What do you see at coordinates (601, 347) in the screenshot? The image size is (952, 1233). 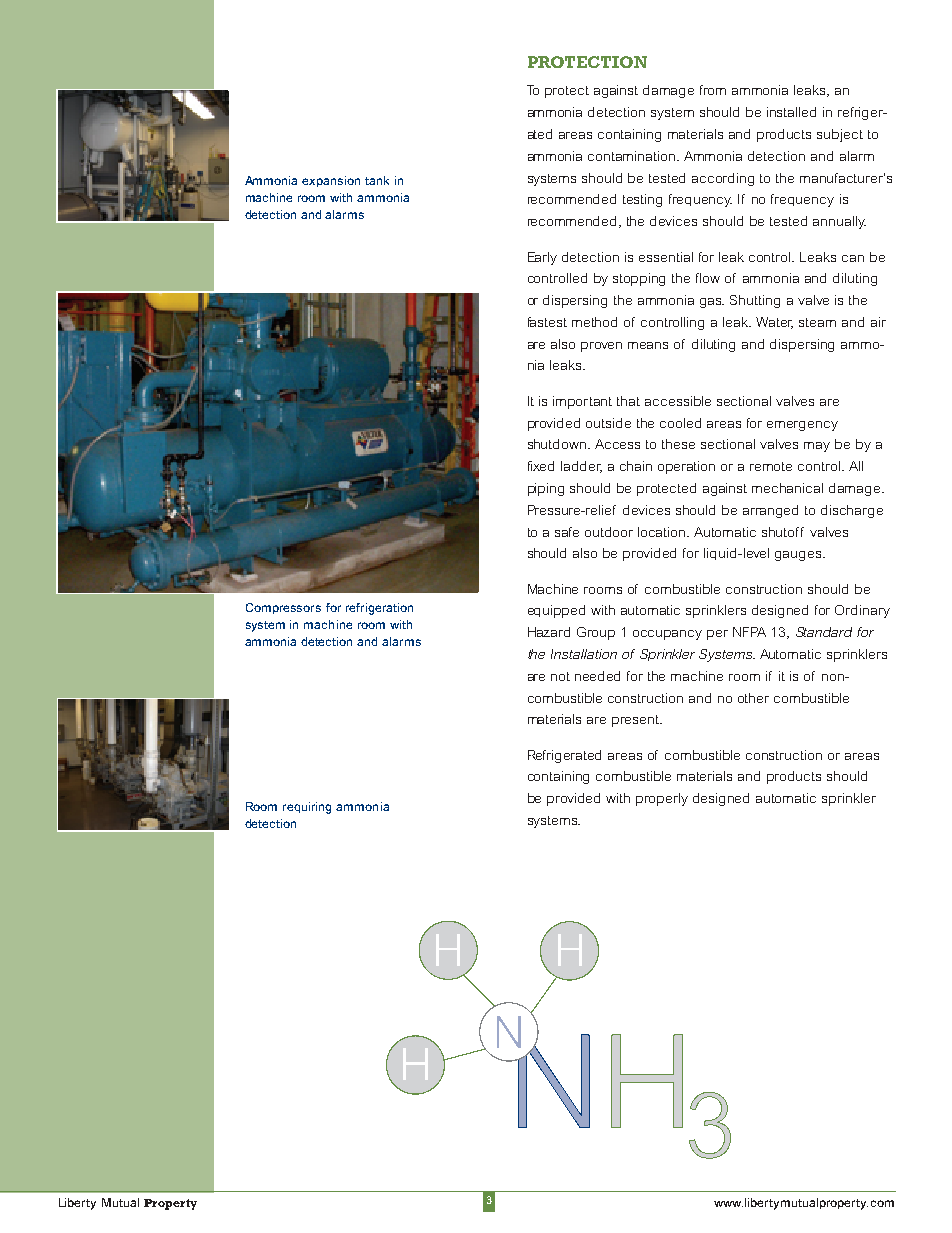 I see `proven` at bounding box center [601, 347].
